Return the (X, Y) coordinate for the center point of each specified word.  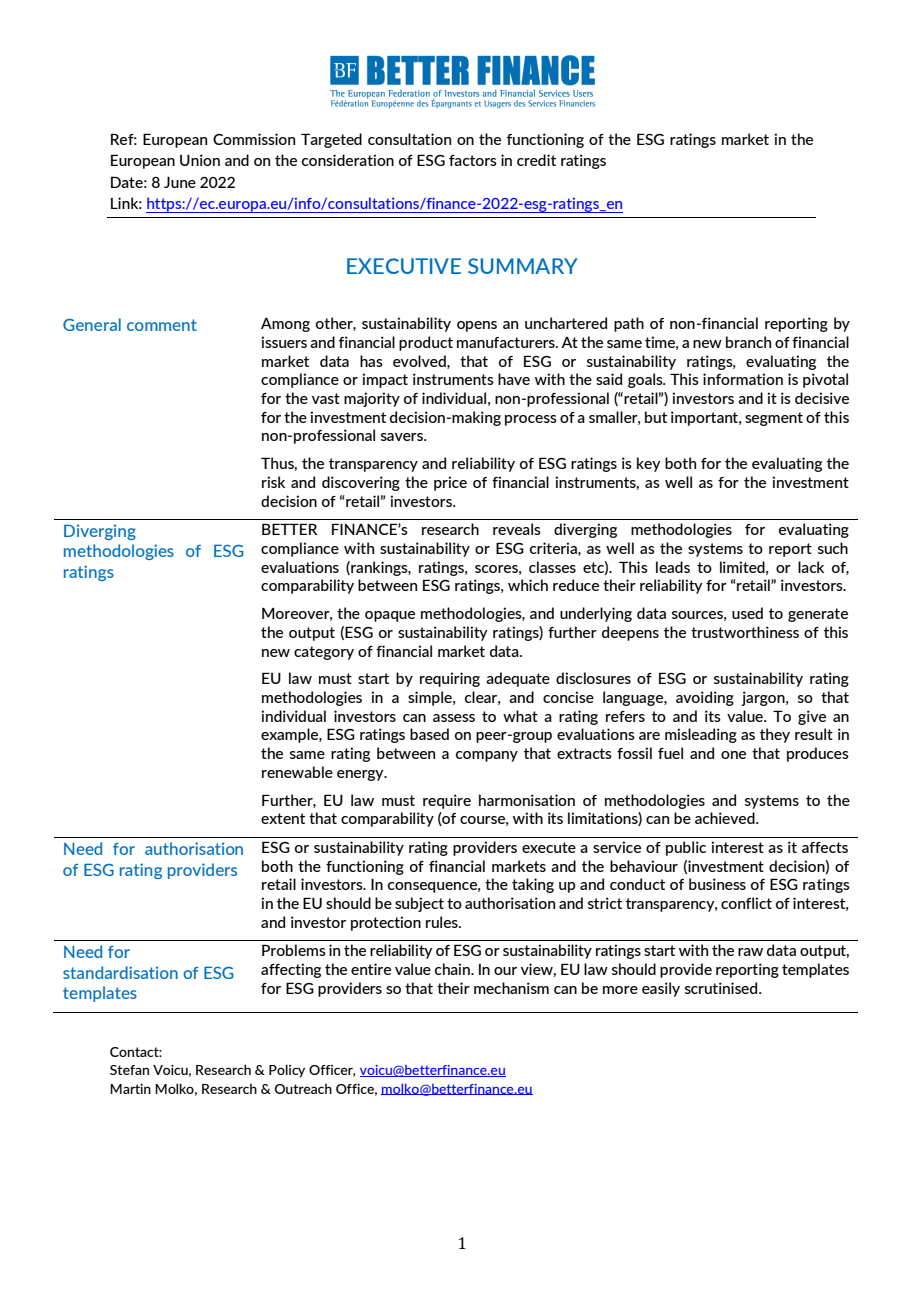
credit (536, 160)
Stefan (129, 1070)
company (487, 756)
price (450, 483)
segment (774, 419)
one (733, 755)
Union (200, 160)
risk (273, 482)
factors (473, 160)
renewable (297, 772)
